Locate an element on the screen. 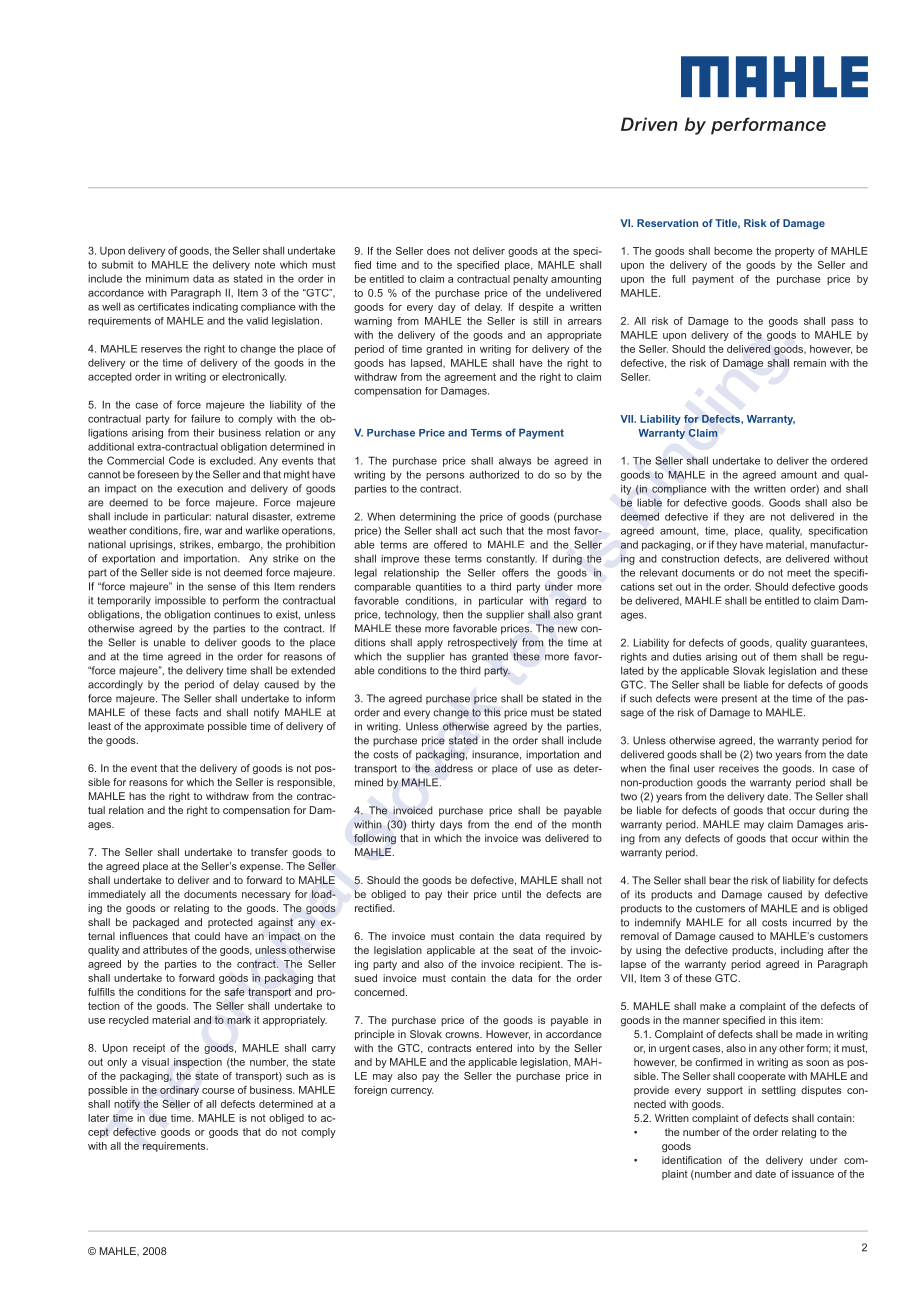 This screenshot has height=1308, width=924. present is located at coordinates (739, 700).
